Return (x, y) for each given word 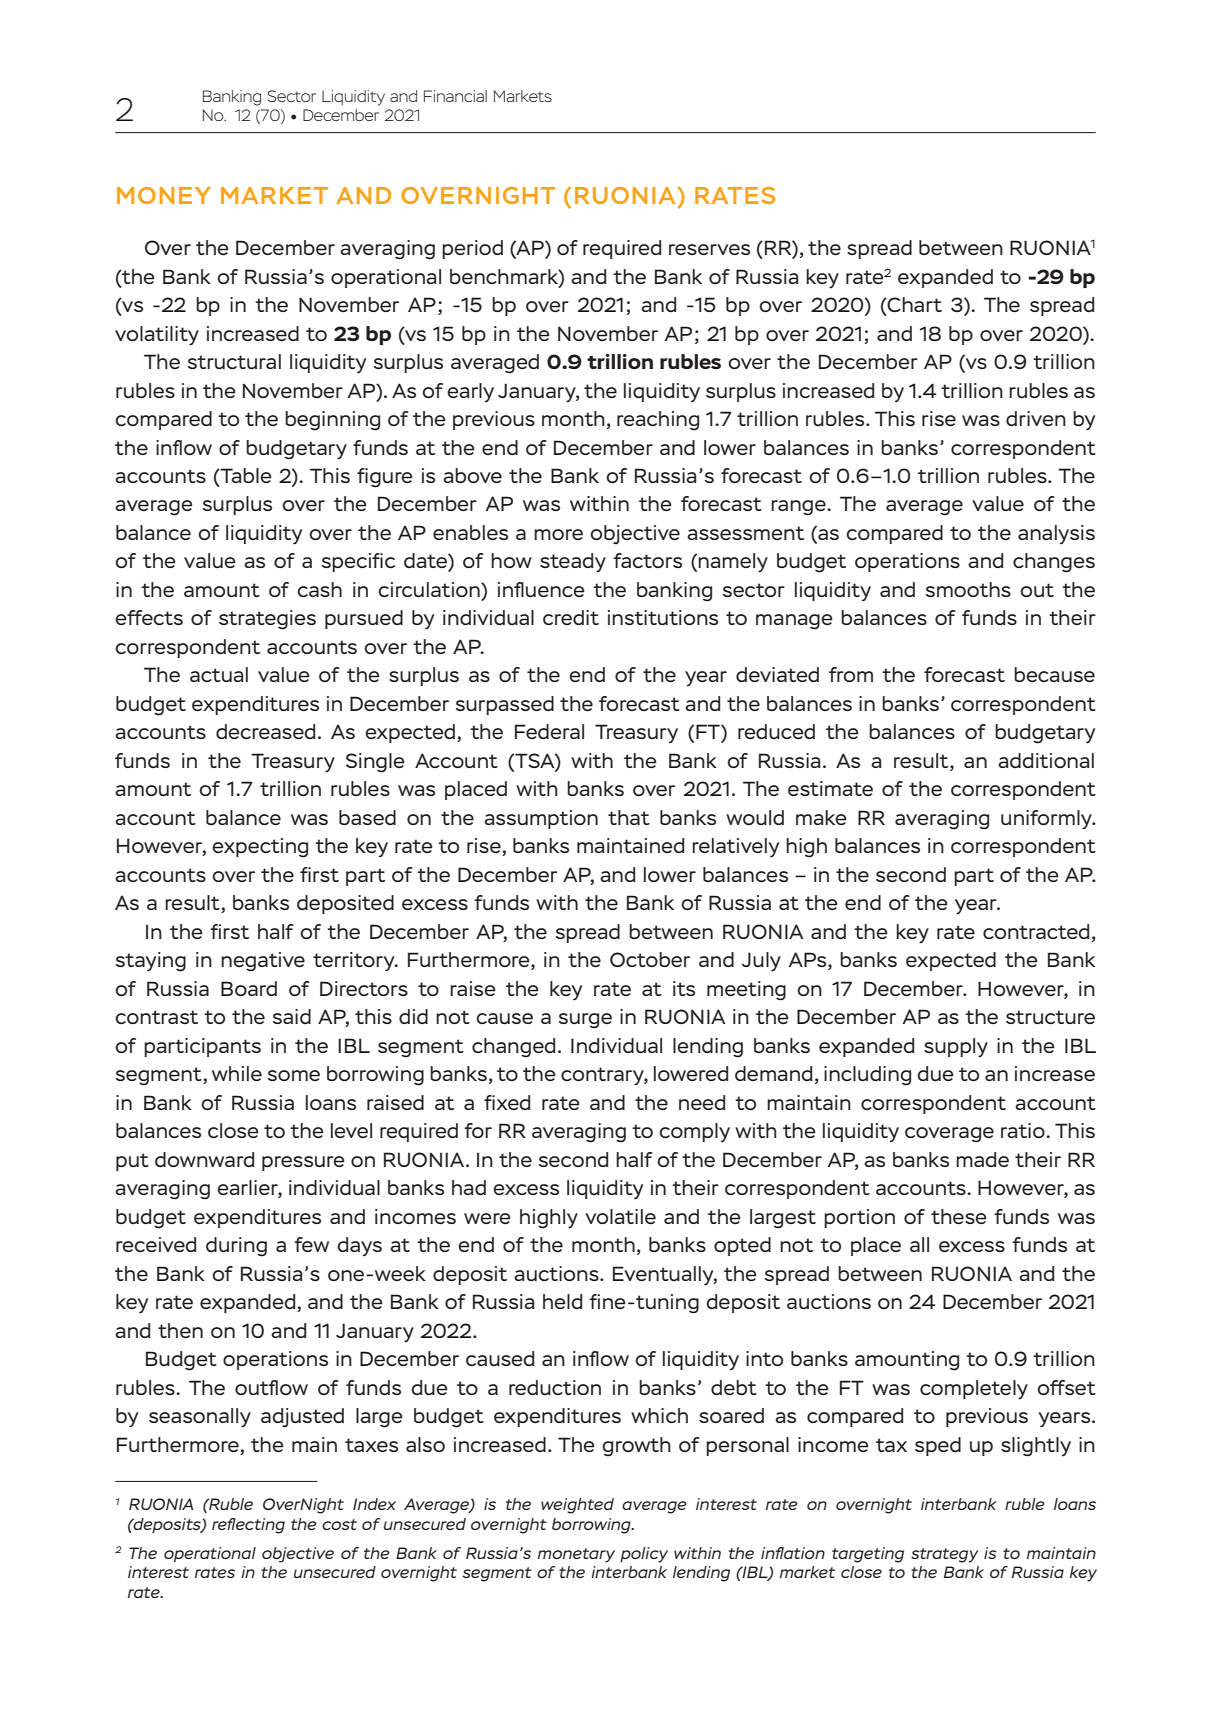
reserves (709, 249)
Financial (455, 96)
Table (245, 477)
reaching (658, 421)
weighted (577, 1506)
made (982, 1159)
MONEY (164, 195)
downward (204, 1159)
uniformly (1047, 820)
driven (1036, 418)
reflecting (248, 1526)
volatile (620, 1216)
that (629, 817)
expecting (260, 848)
